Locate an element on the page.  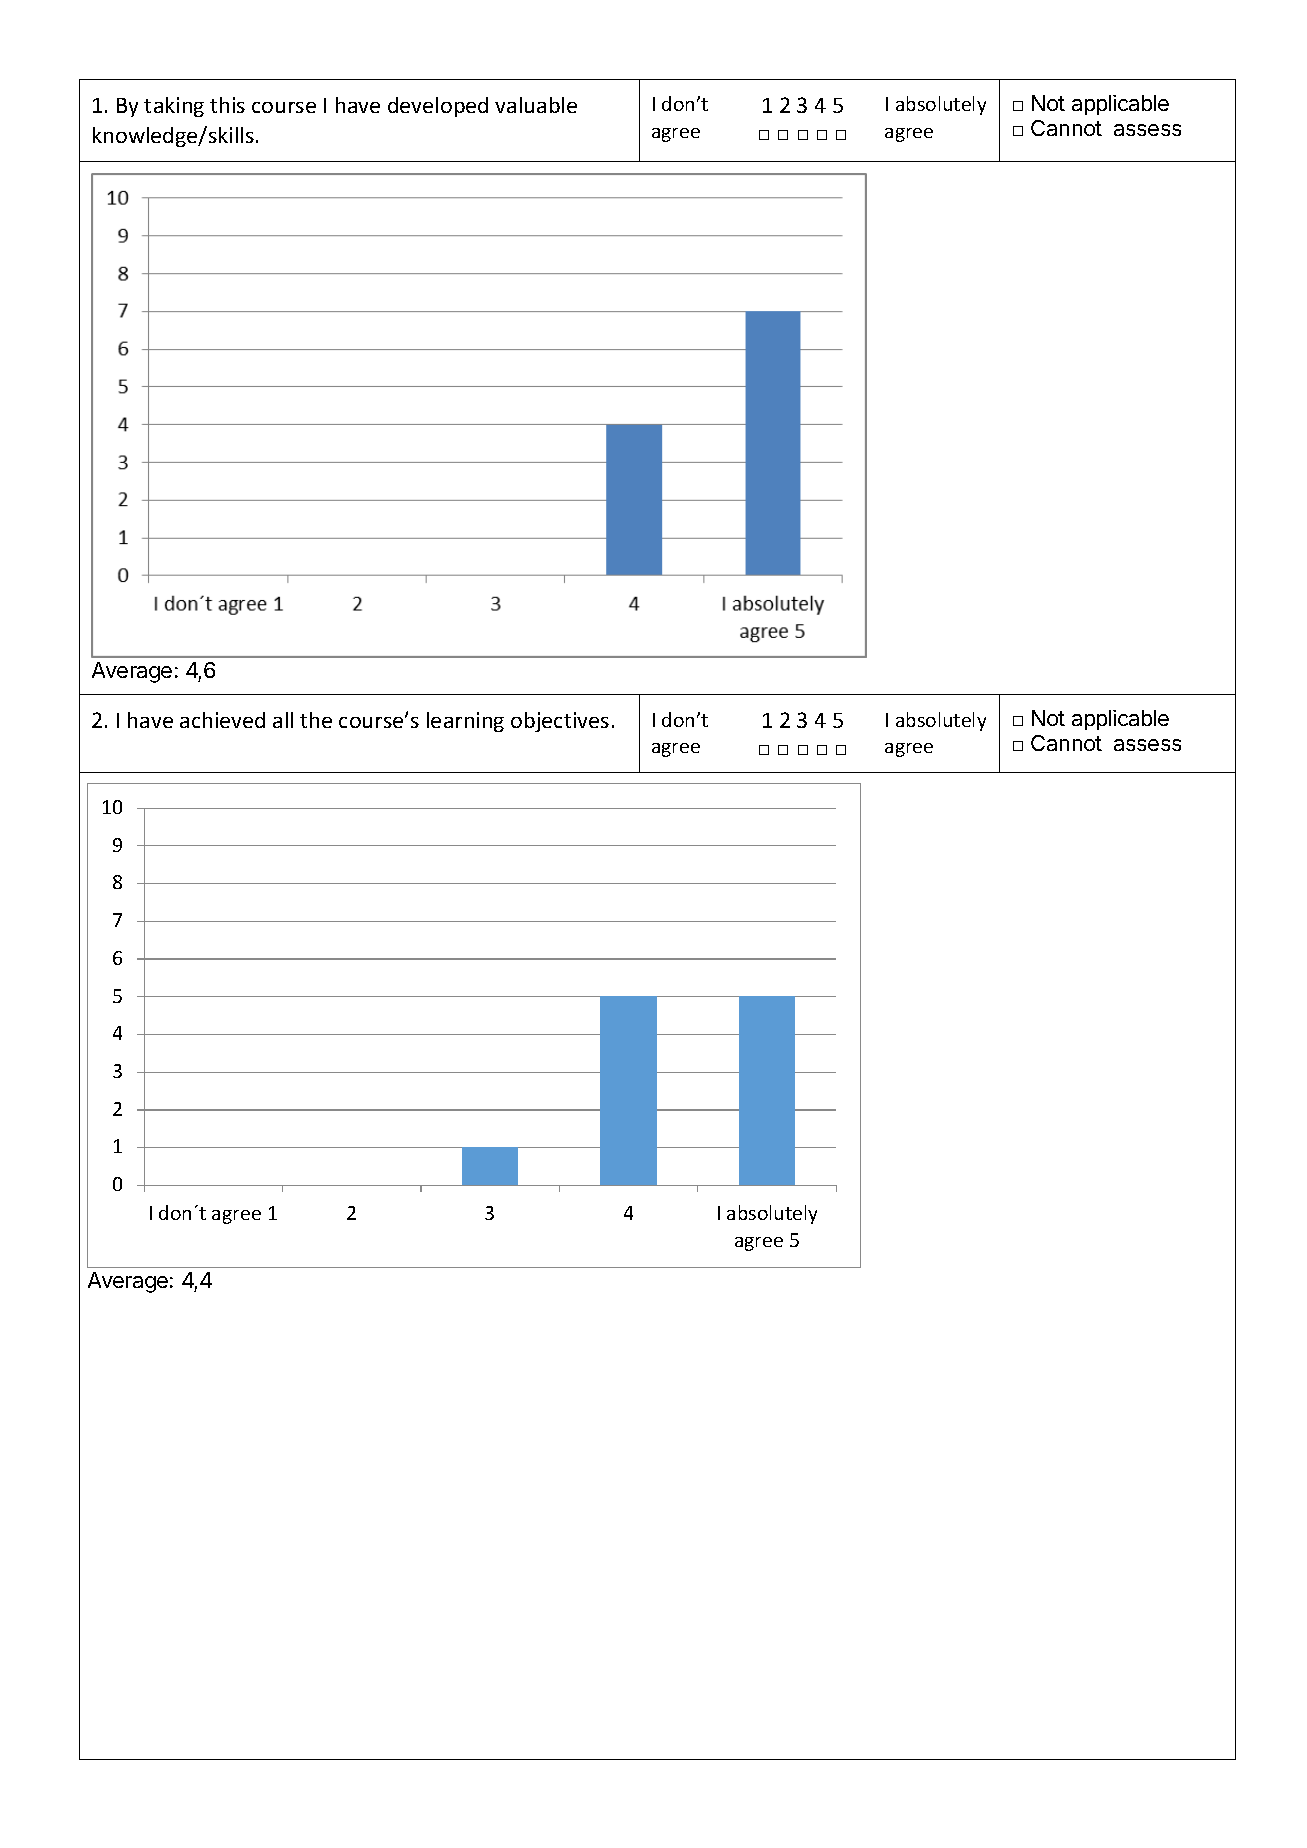
learning is located at coordinates (465, 722).
